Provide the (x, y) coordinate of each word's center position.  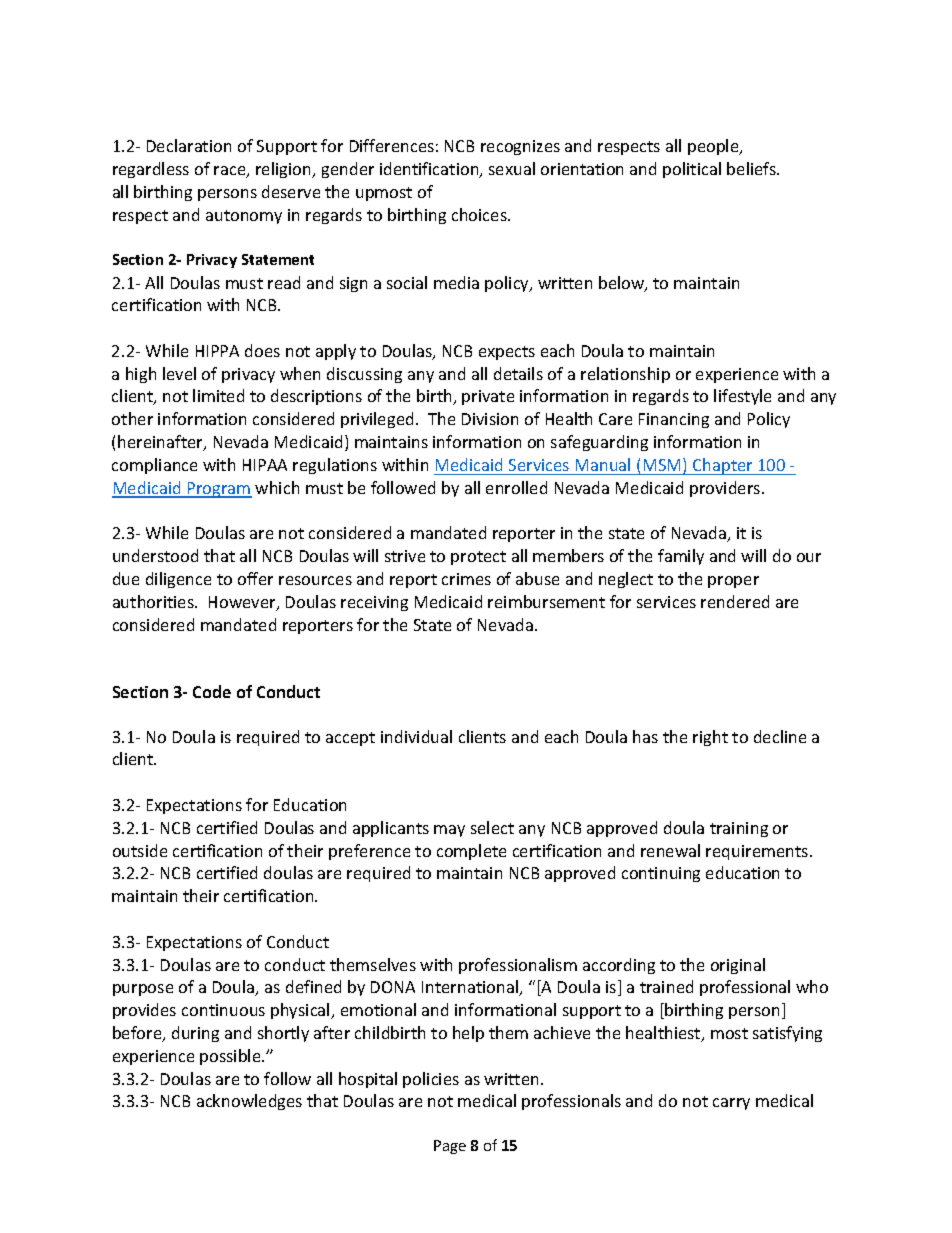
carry (731, 1104)
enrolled (516, 487)
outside (140, 850)
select (492, 827)
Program (219, 490)
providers (726, 489)
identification (430, 170)
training (739, 829)
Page (450, 1147)
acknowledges (249, 1102)
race (231, 172)
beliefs (753, 168)
